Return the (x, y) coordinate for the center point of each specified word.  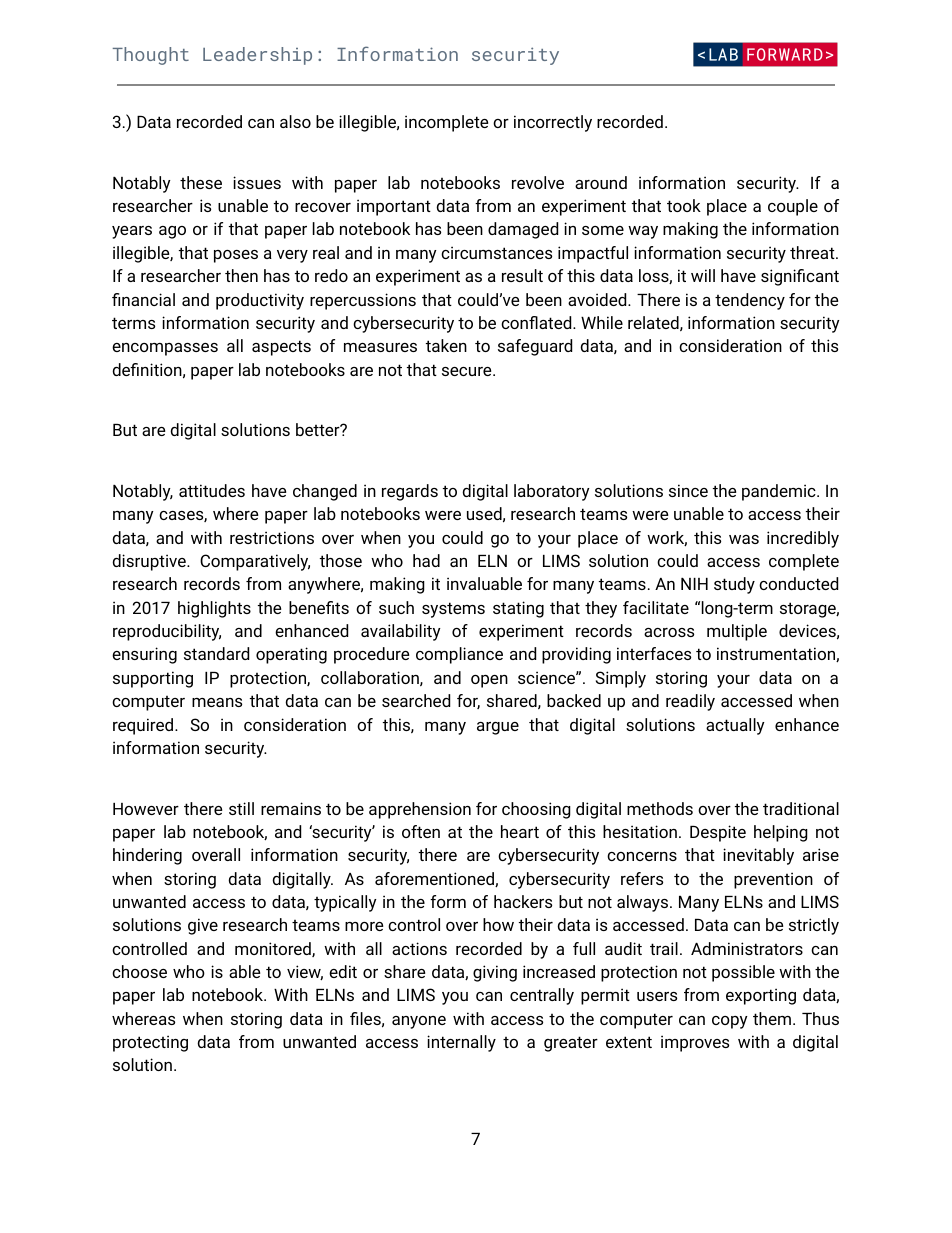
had (426, 560)
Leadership (257, 56)
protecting (150, 1043)
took (684, 205)
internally (461, 1043)
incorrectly (553, 123)
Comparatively (255, 562)
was (744, 539)
